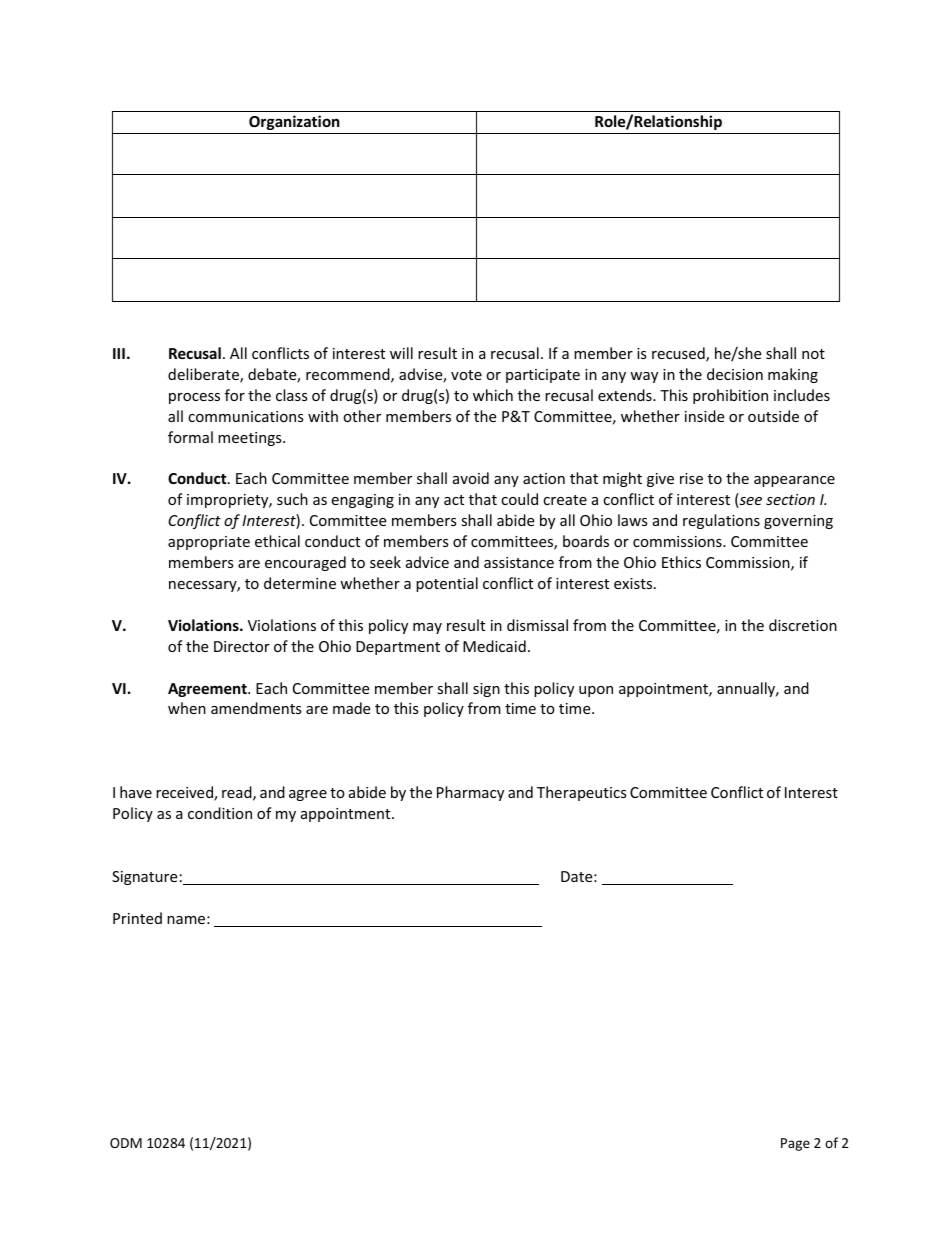  Describe the element at coordinates (803, 625) in the screenshot. I see `discretion` at that location.
